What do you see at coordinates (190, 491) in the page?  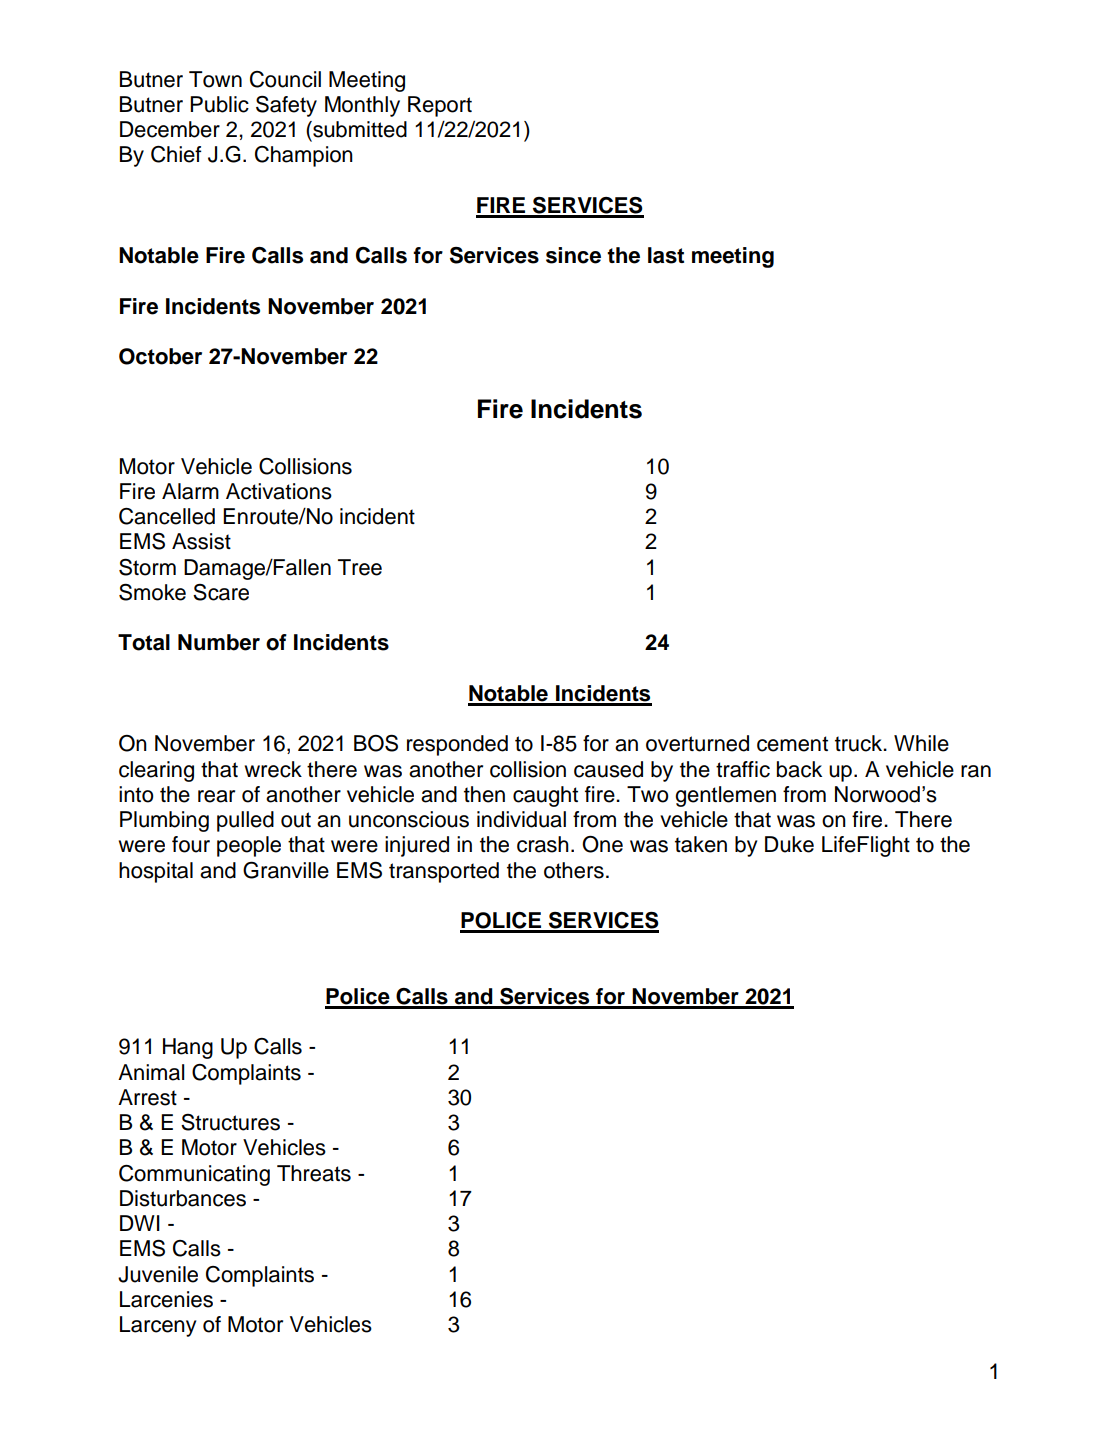 I see `Alarm` at bounding box center [190, 491].
